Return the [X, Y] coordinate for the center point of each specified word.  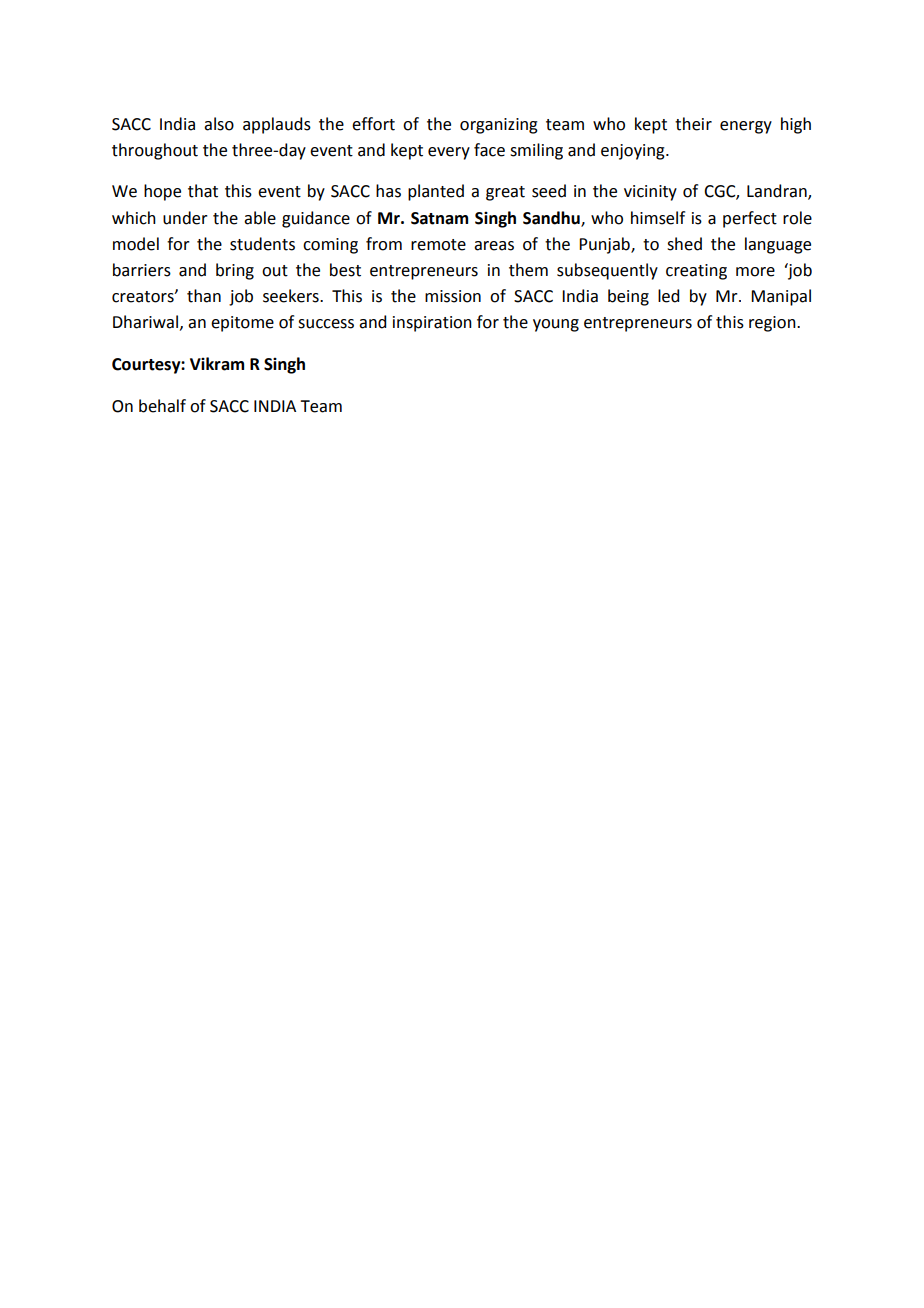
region [773, 324]
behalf [162, 406]
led [668, 296]
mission [453, 296]
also [219, 124]
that [203, 191]
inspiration [432, 324]
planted [436, 192]
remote [438, 245]
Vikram [217, 364]
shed [684, 244]
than [204, 296]
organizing [499, 126]
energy [746, 127]
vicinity [650, 193]
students [262, 244]
